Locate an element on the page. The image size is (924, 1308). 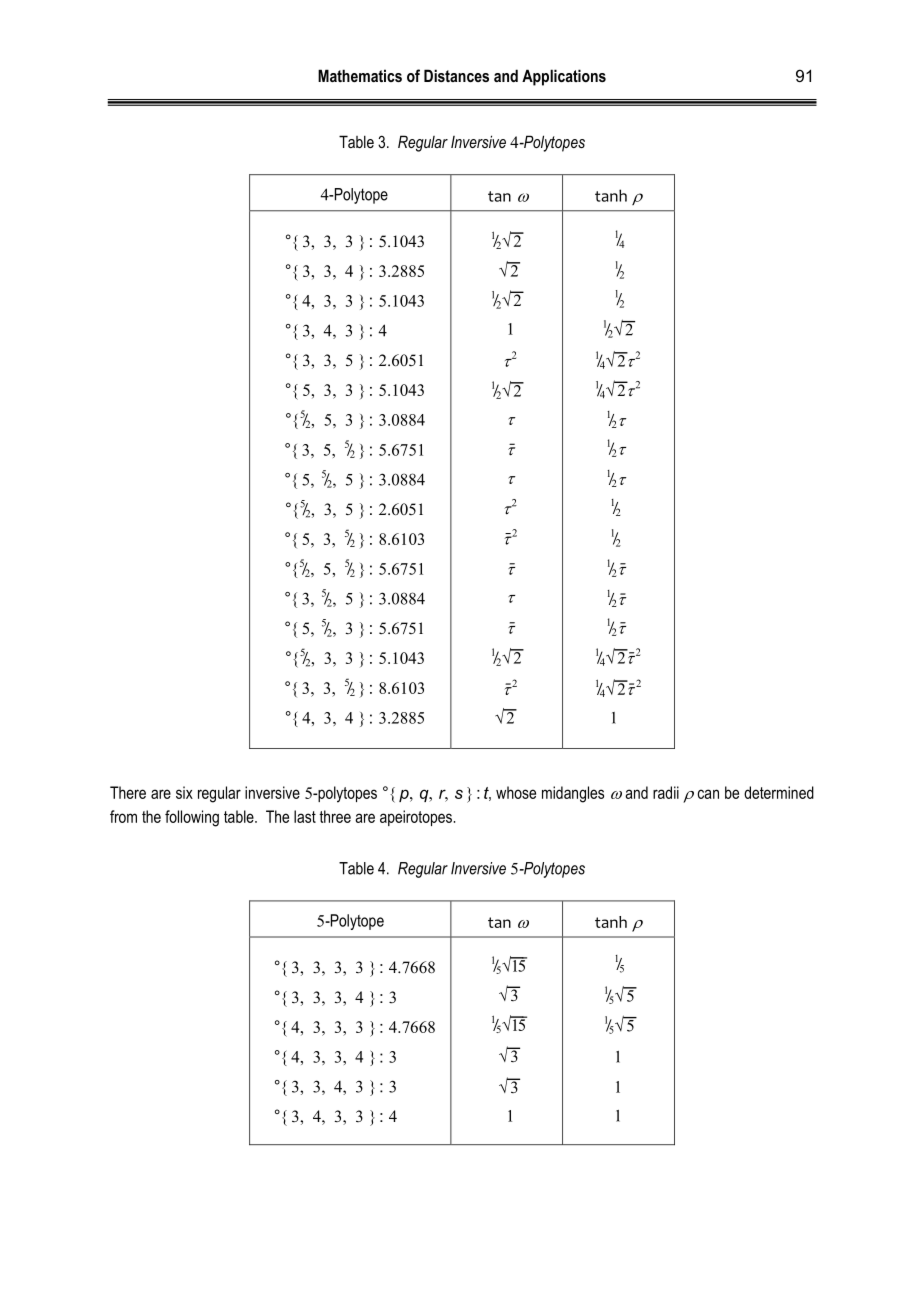
radii is located at coordinates (666, 792).
